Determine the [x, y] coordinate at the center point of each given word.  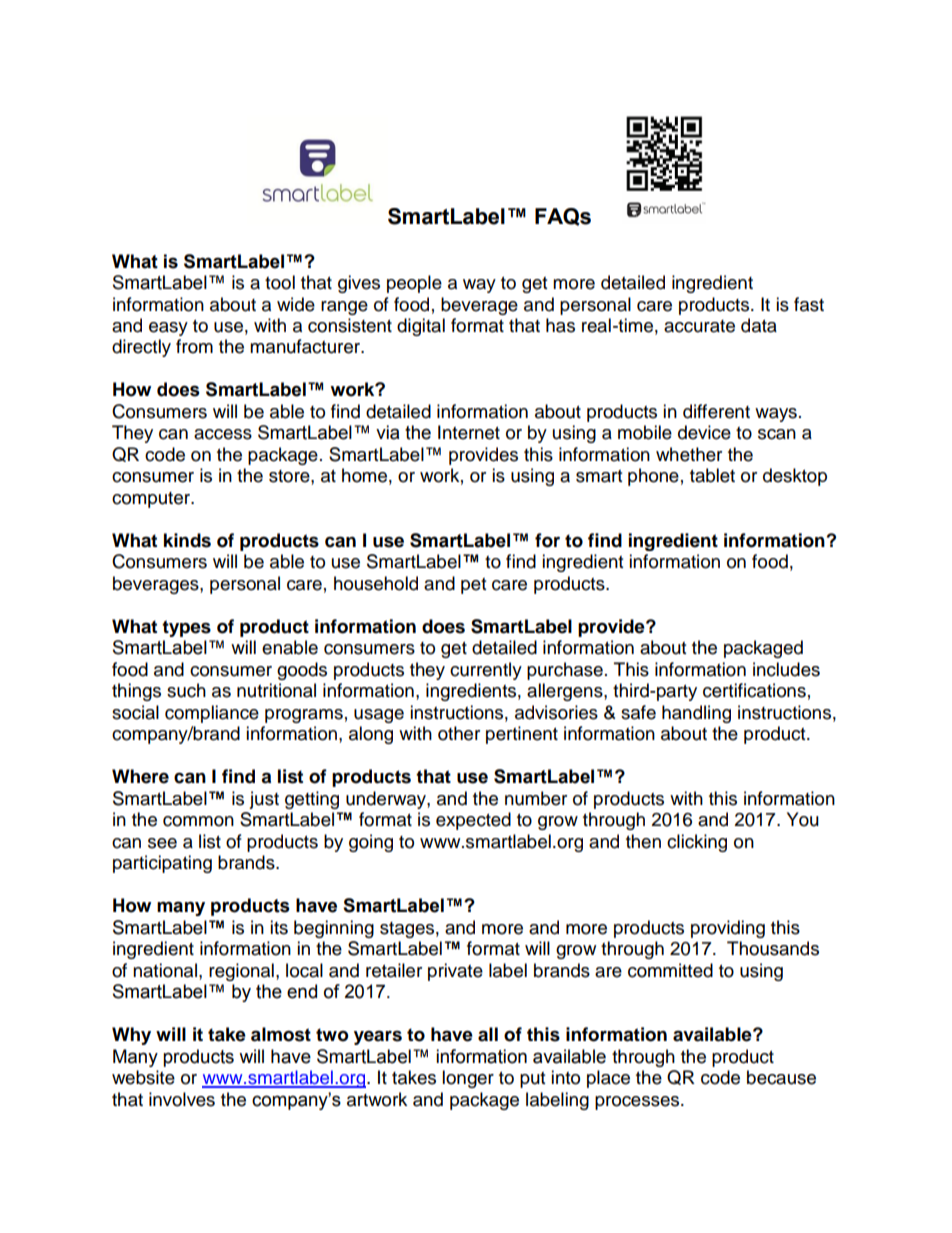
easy [168, 329]
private [455, 972]
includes [786, 669]
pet [473, 586]
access [223, 434]
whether [689, 454]
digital [421, 327]
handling [696, 714]
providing [728, 929]
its [279, 927]
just [264, 800]
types [186, 628]
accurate [699, 326]
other [459, 733]
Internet [469, 432]
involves [182, 1099]
